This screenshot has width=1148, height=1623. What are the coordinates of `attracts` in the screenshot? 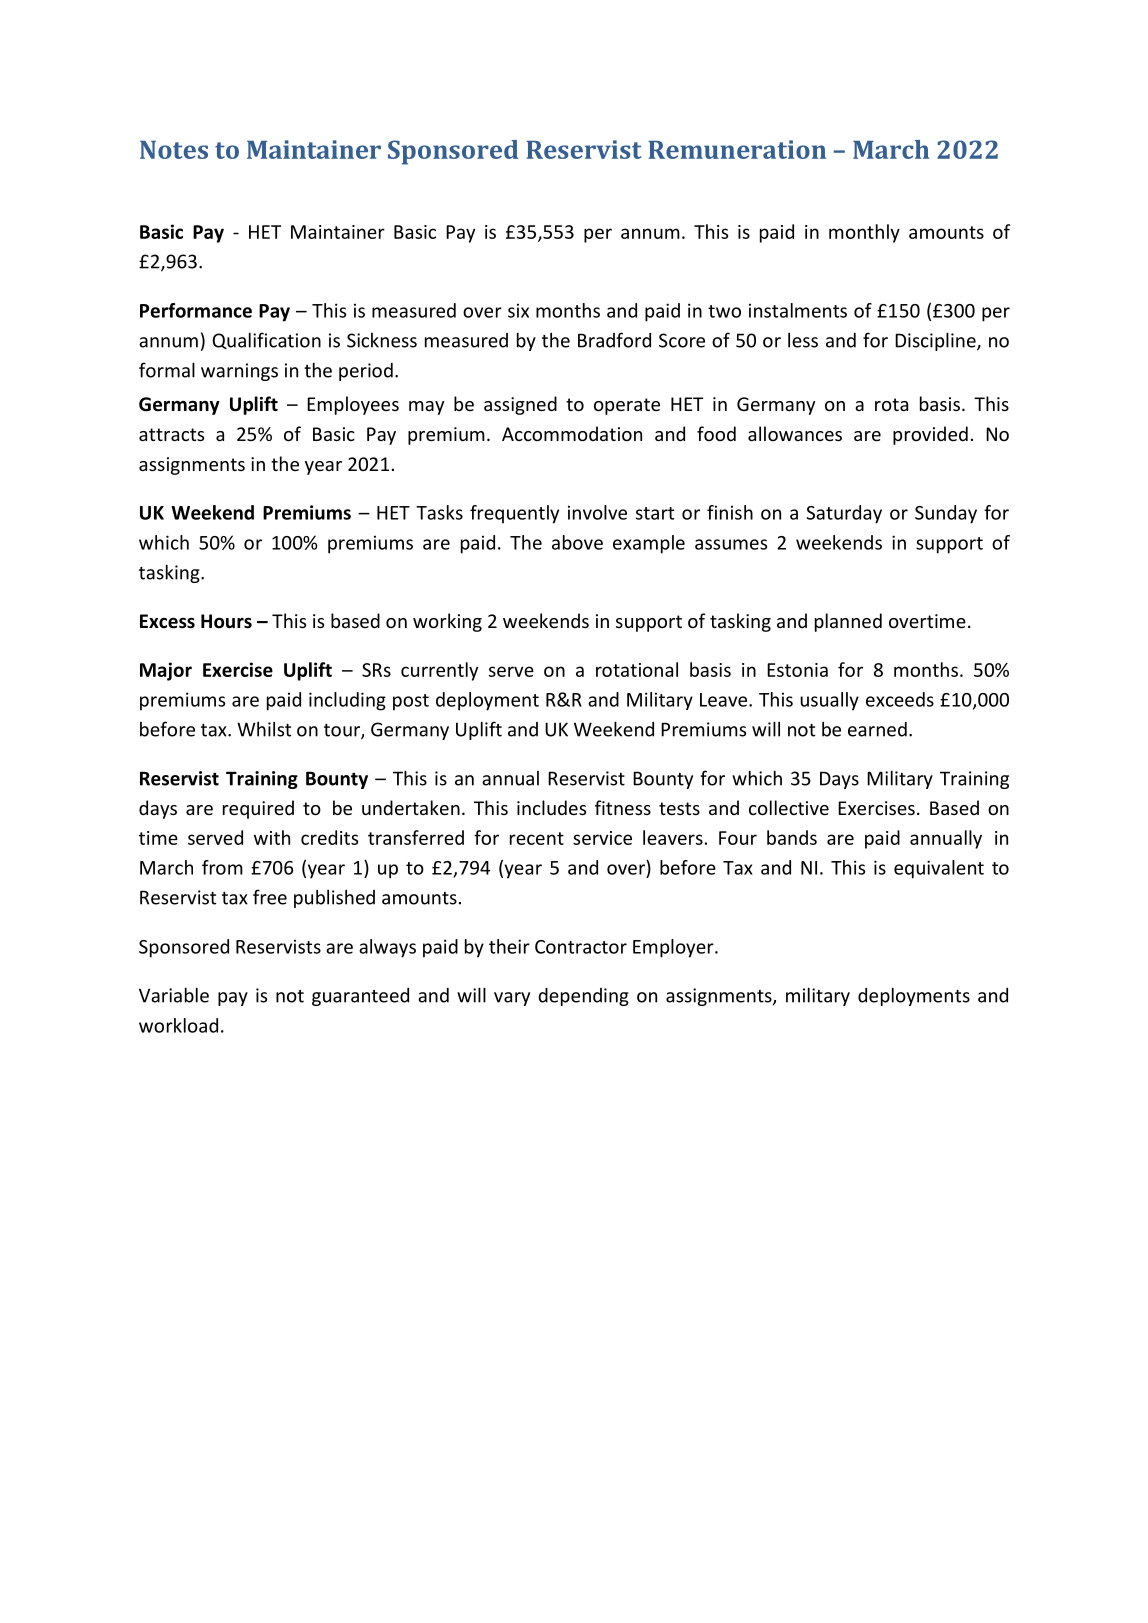 It's located at (171, 434).
